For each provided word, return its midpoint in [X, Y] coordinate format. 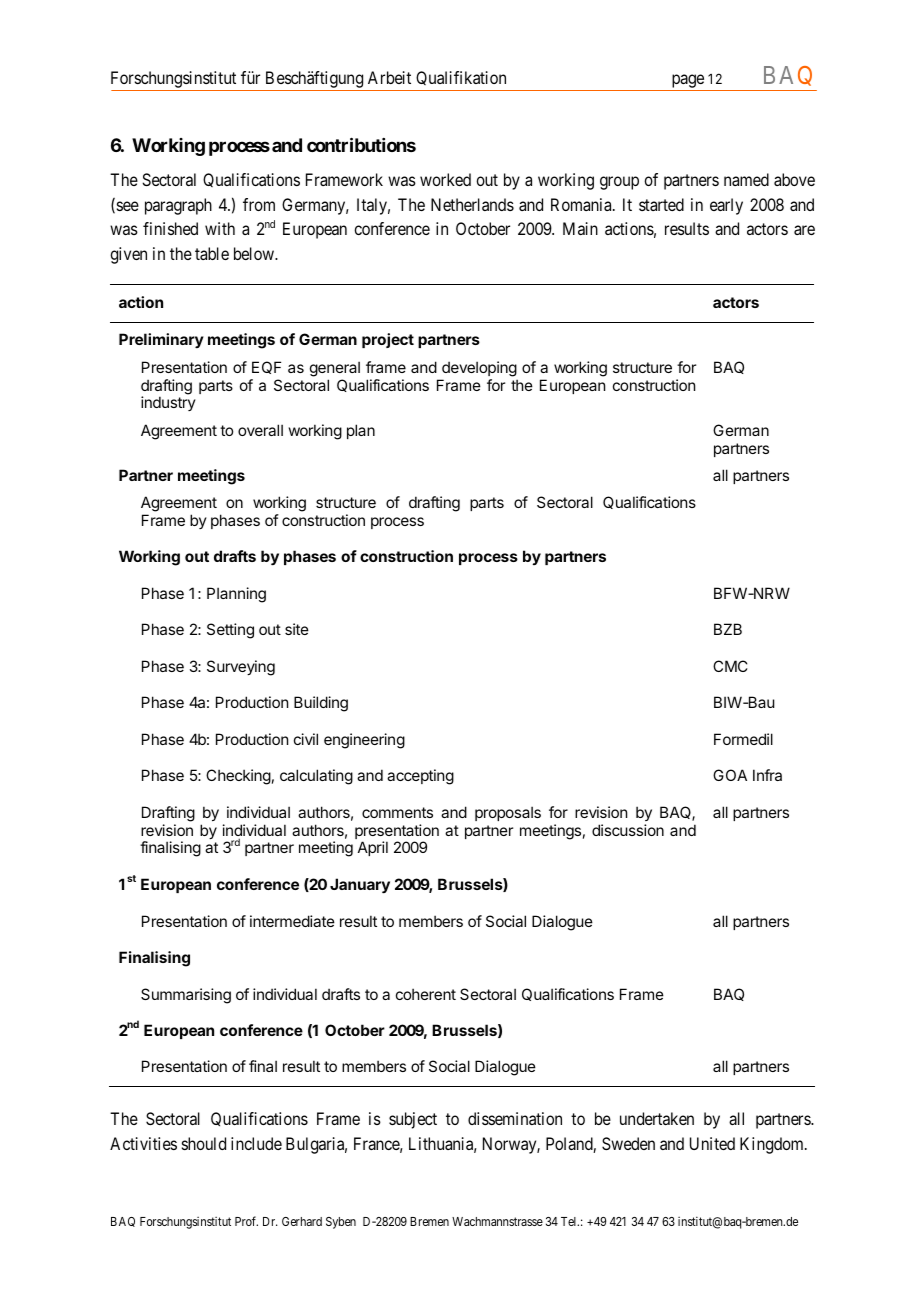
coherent [426, 994]
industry [168, 403]
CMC [730, 666]
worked [445, 179]
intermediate [292, 921]
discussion [628, 830]
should [204, 1143]
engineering [364, 741]
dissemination [515, 1118]
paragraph [178, 206]
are [804, 230]
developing [479, 369]
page [687, 82]
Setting [230, 631]
